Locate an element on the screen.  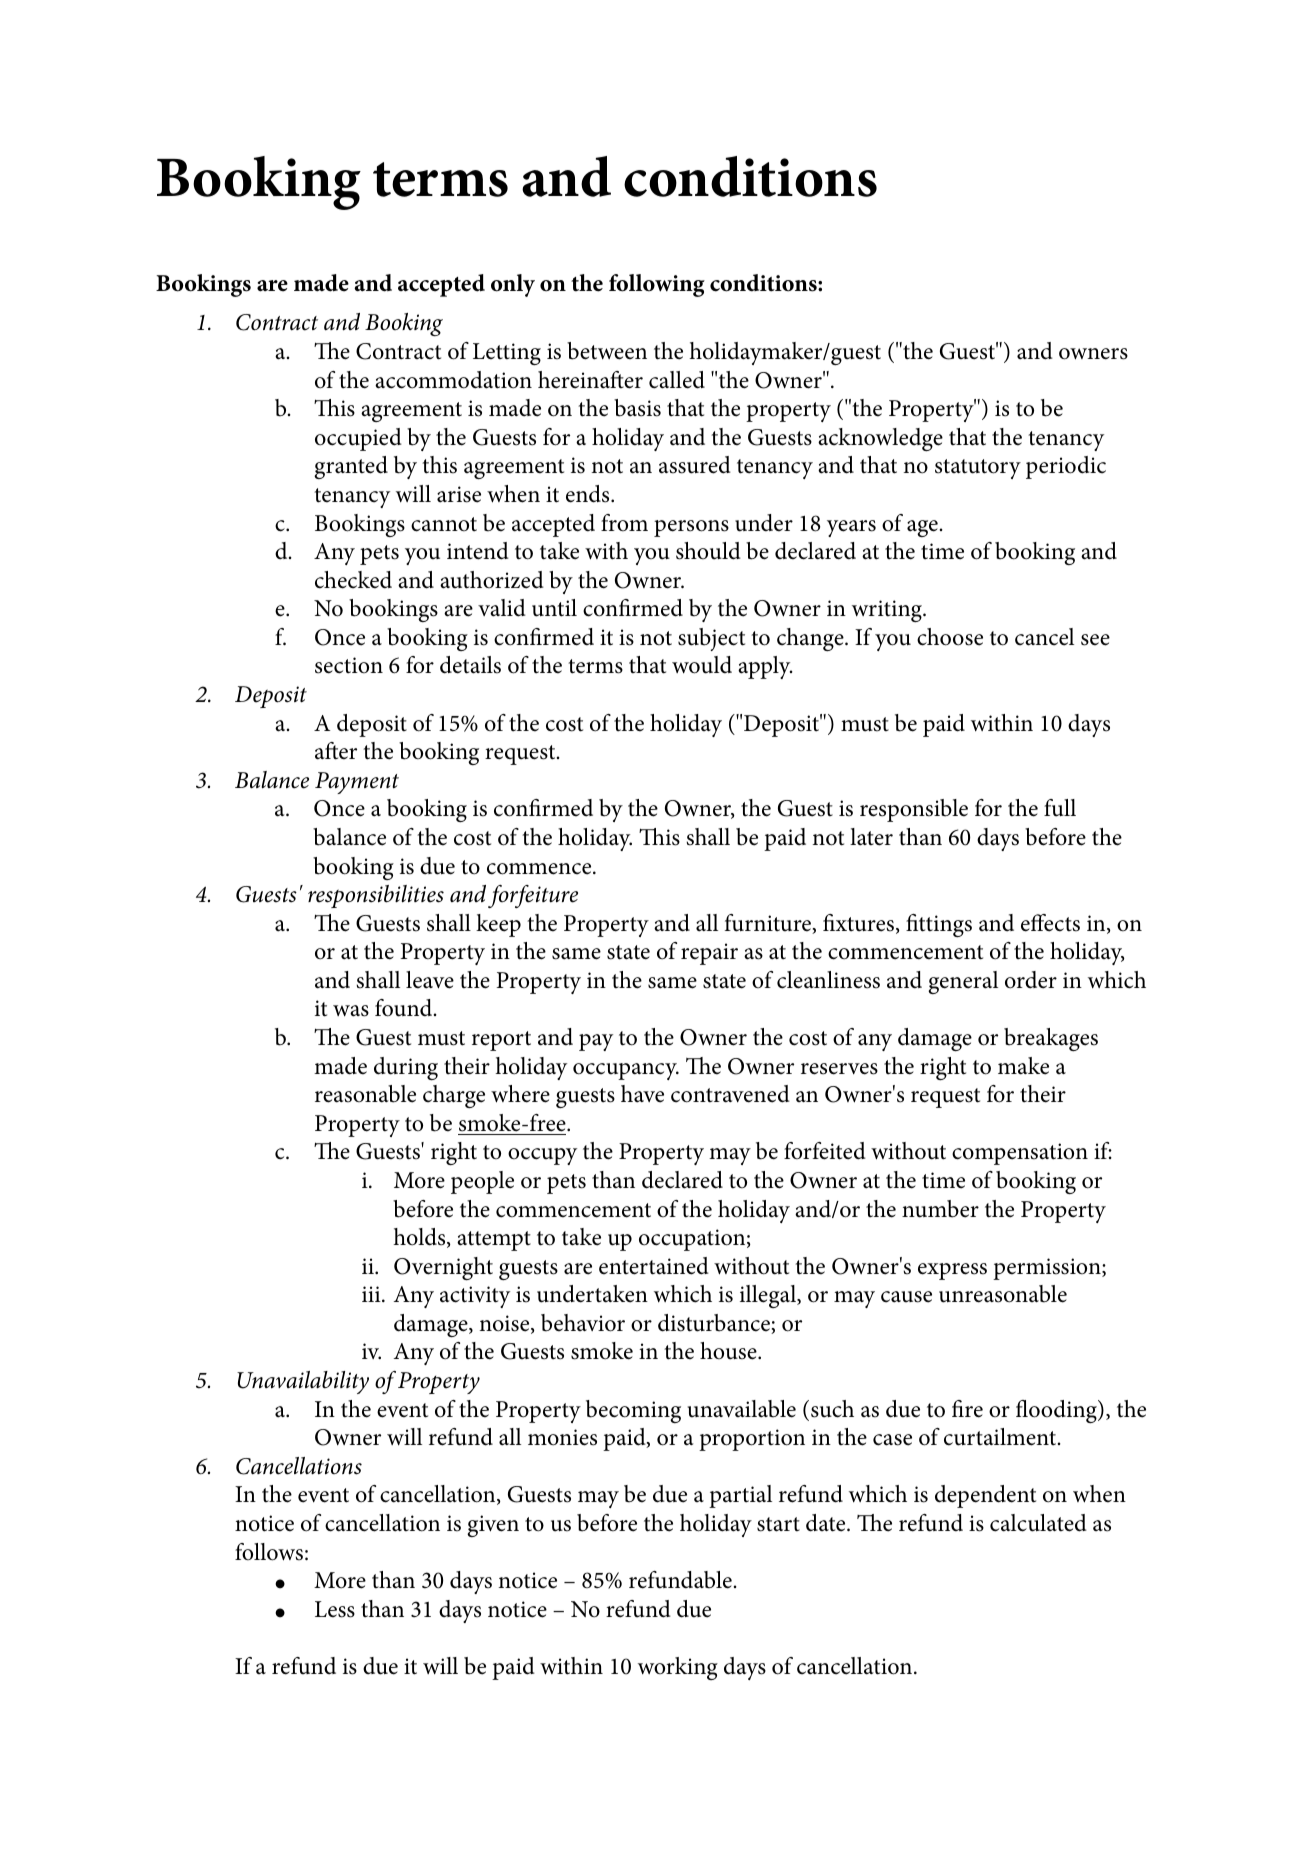
express is located at coordinates (952, 1271).
